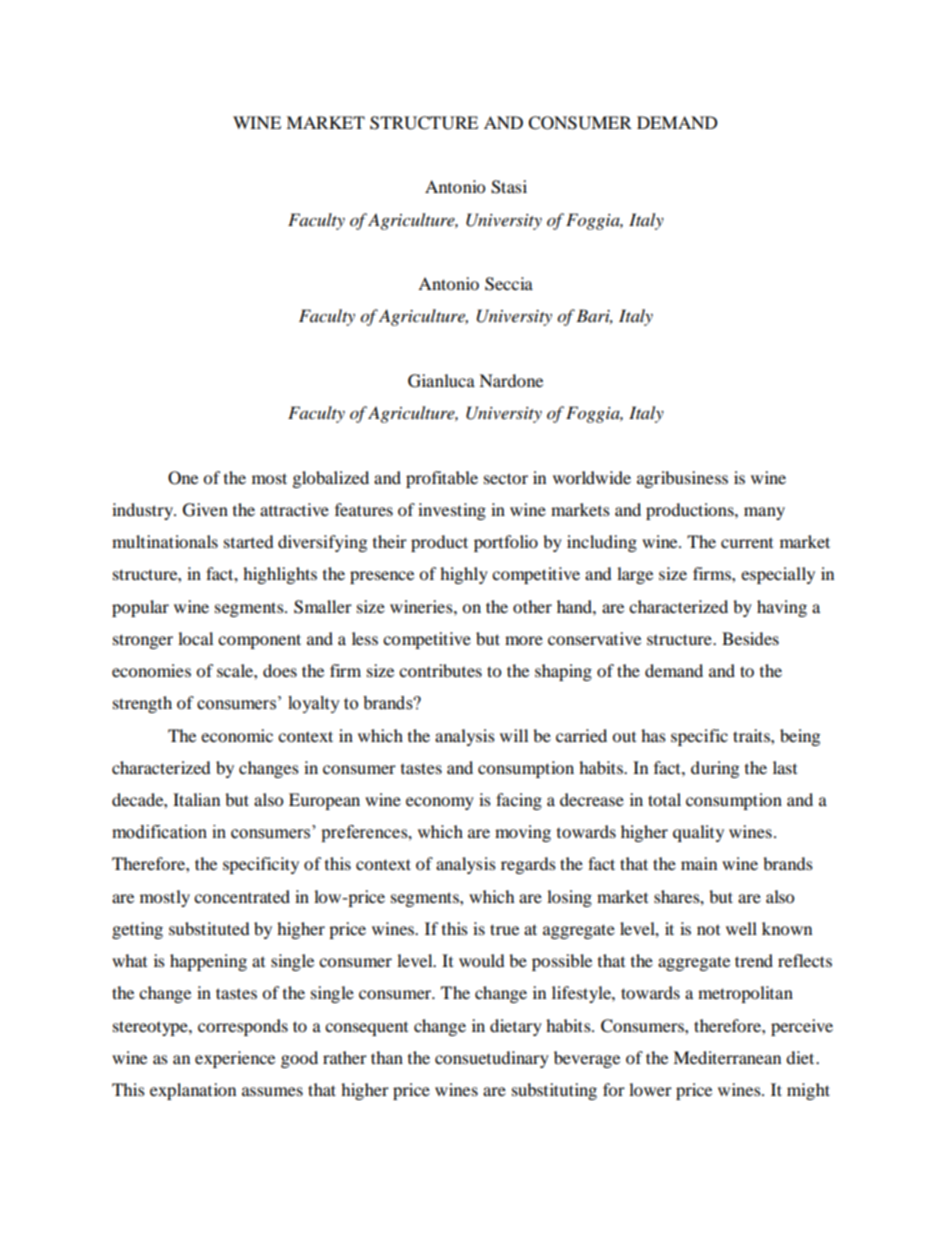 The image size is (952, 1233). I want to click on globalized, so click(331, 479).
